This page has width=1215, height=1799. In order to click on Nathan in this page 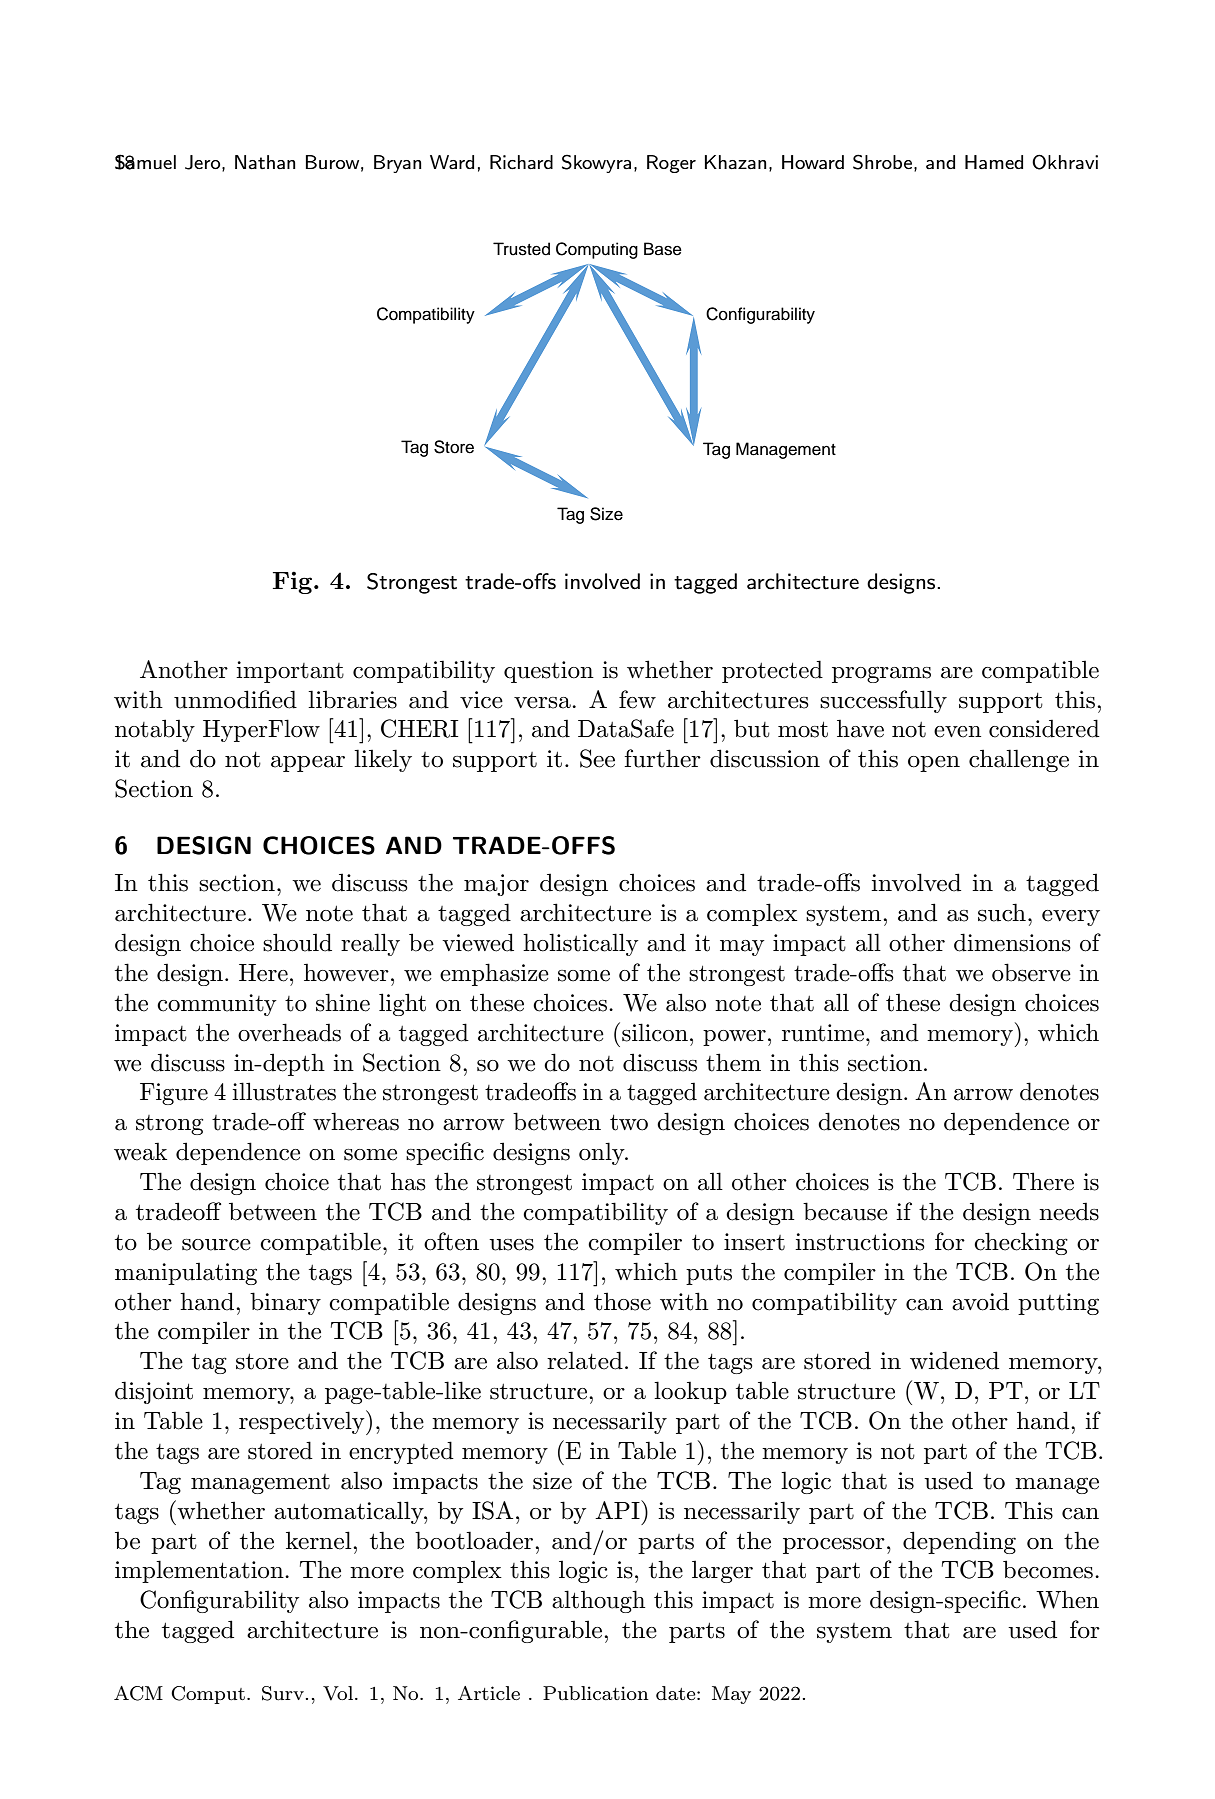, I will do `click(265, 162)`.
